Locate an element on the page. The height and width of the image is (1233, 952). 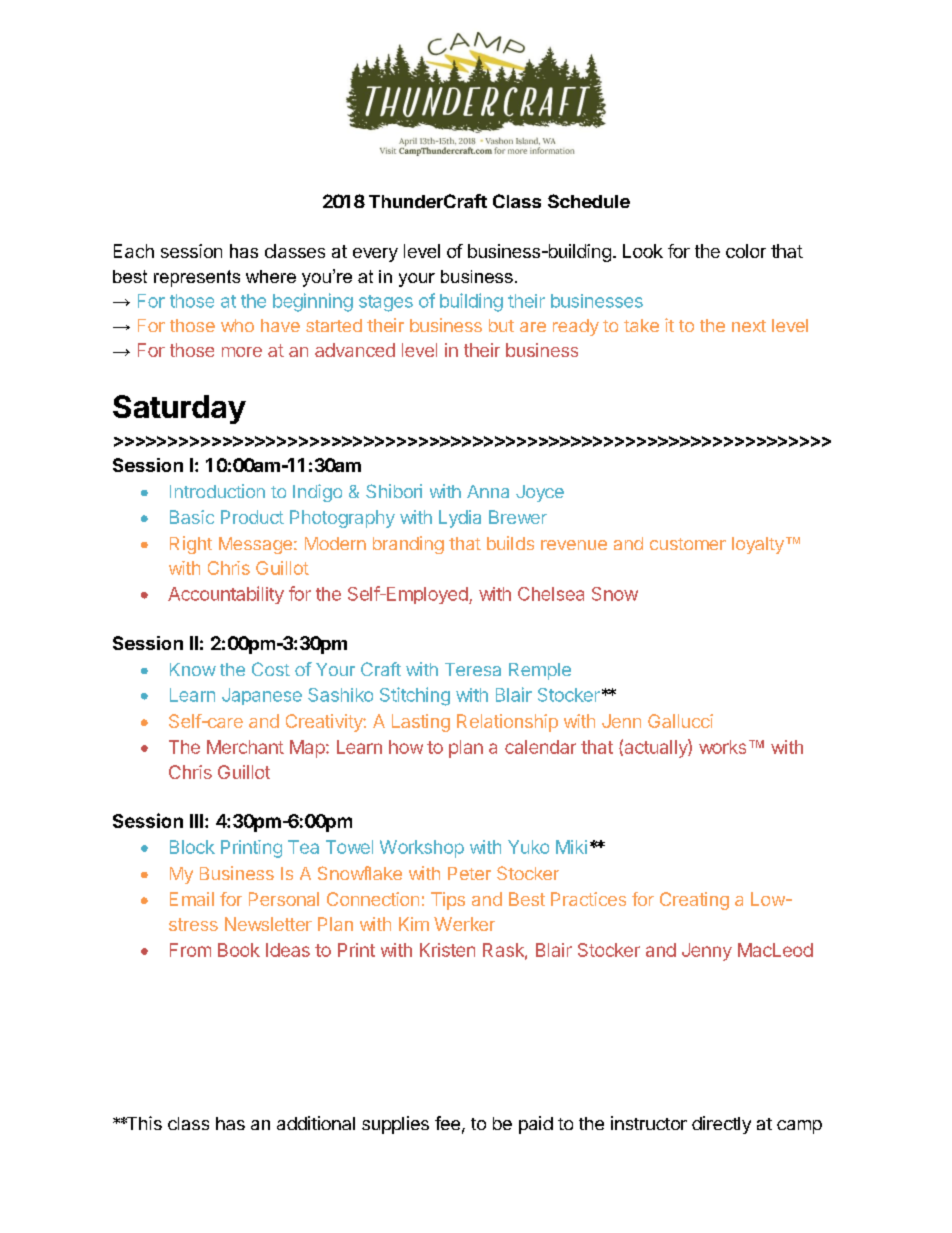
Know is located at coordinates (193, 669).
